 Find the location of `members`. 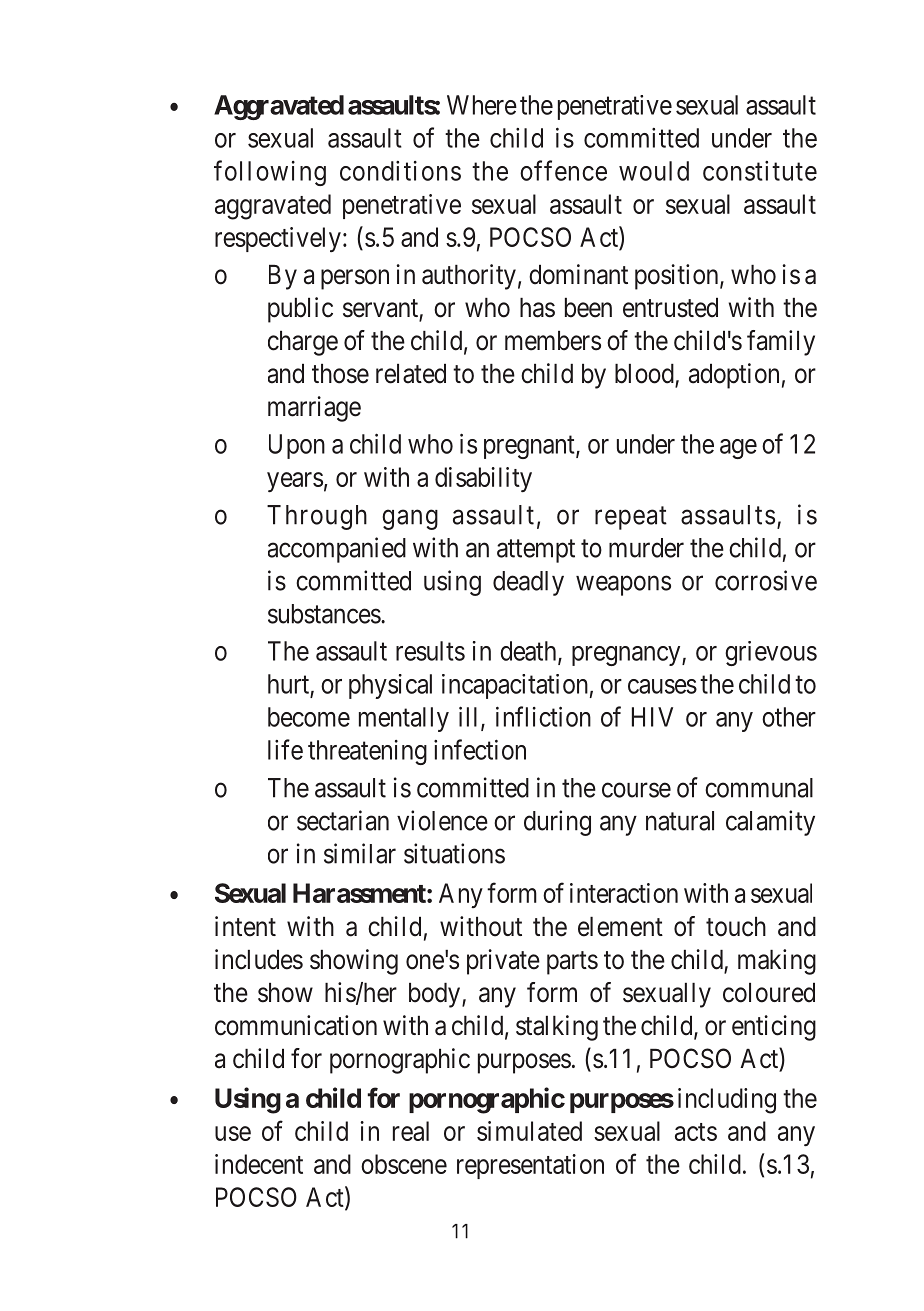

members is located at coordinates (553, 341).
